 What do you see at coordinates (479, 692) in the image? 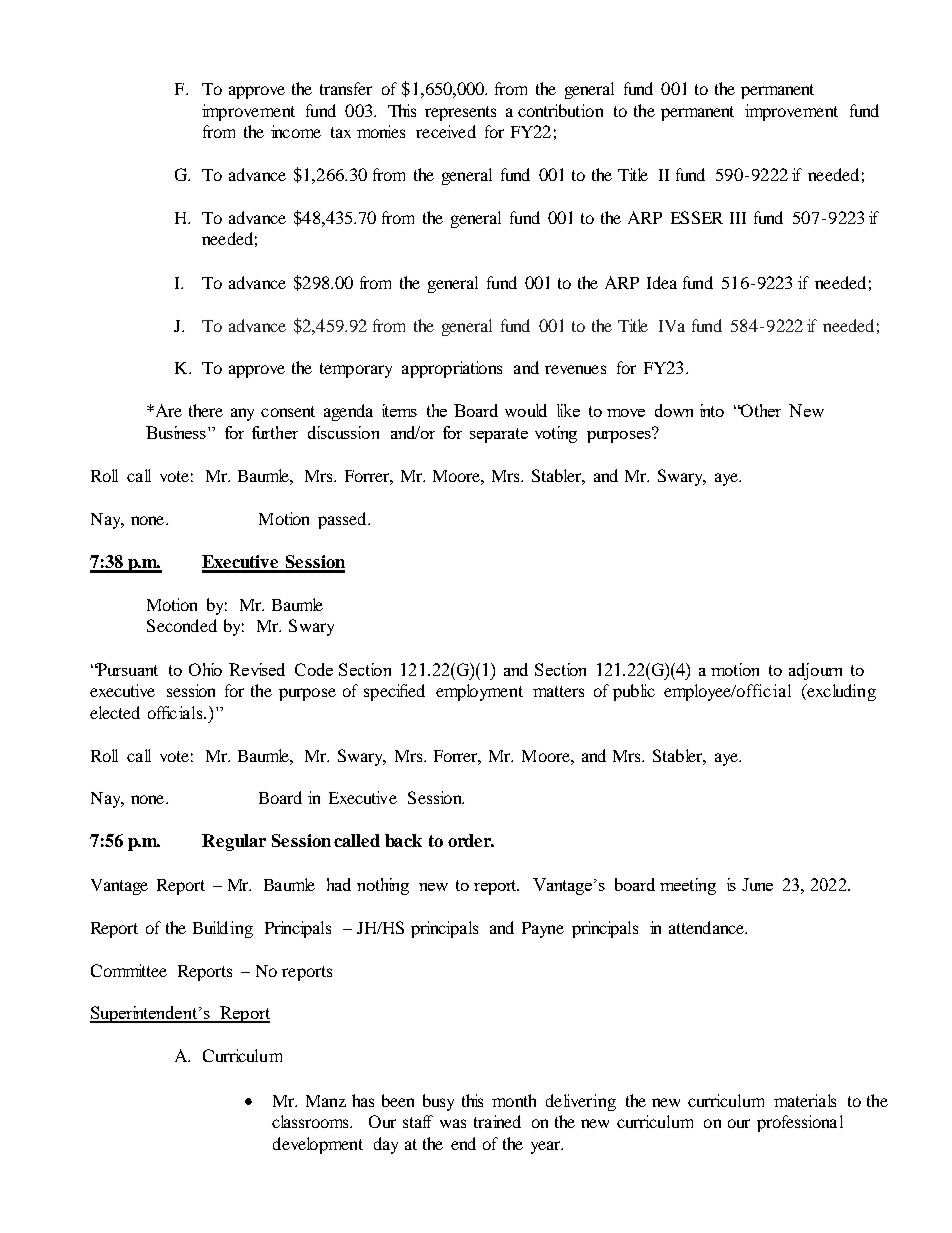
I see `employment` at bounding box center [479, 692].
